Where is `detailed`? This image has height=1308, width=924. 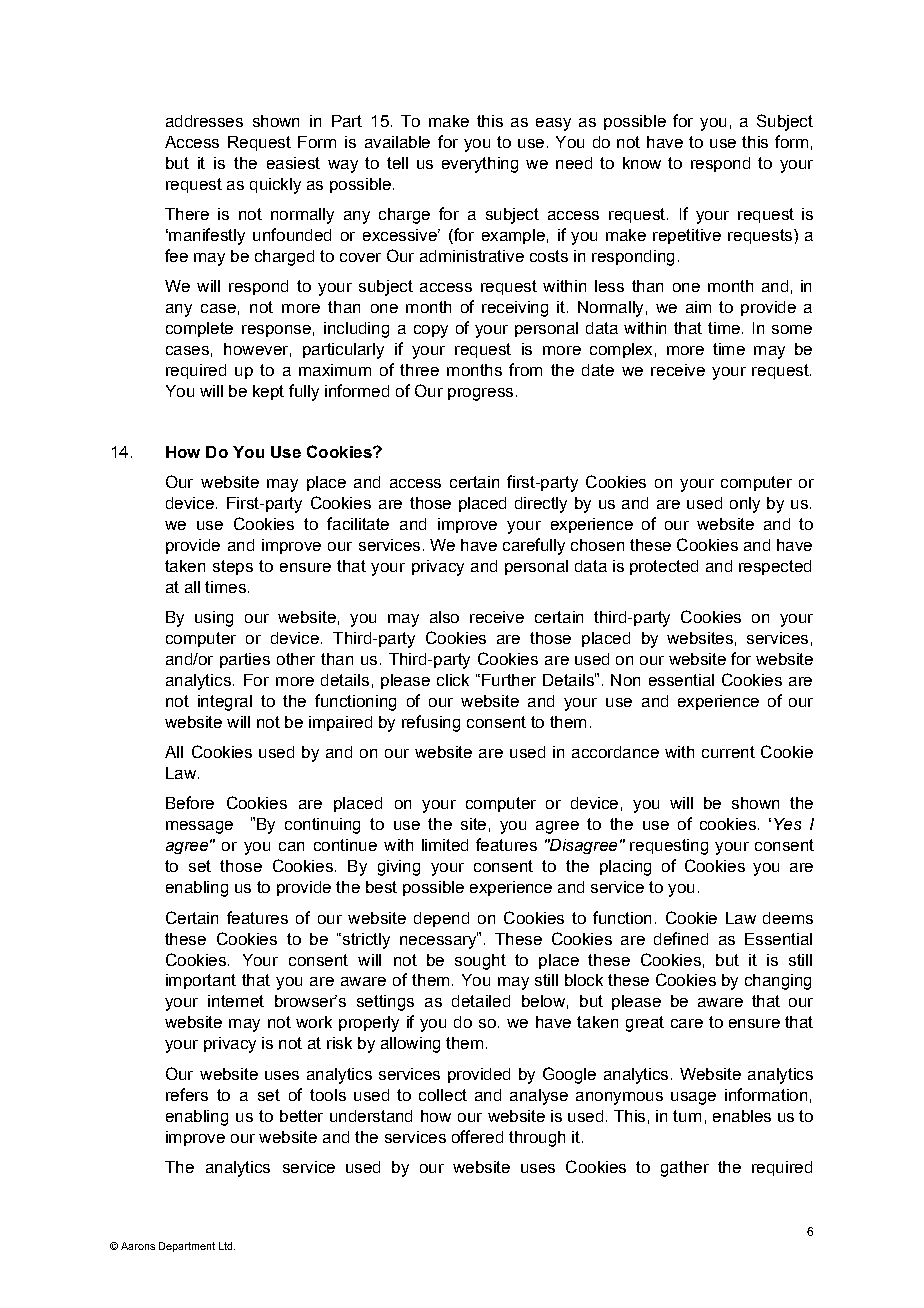 detailed is located at coordinates (481, 1001).
